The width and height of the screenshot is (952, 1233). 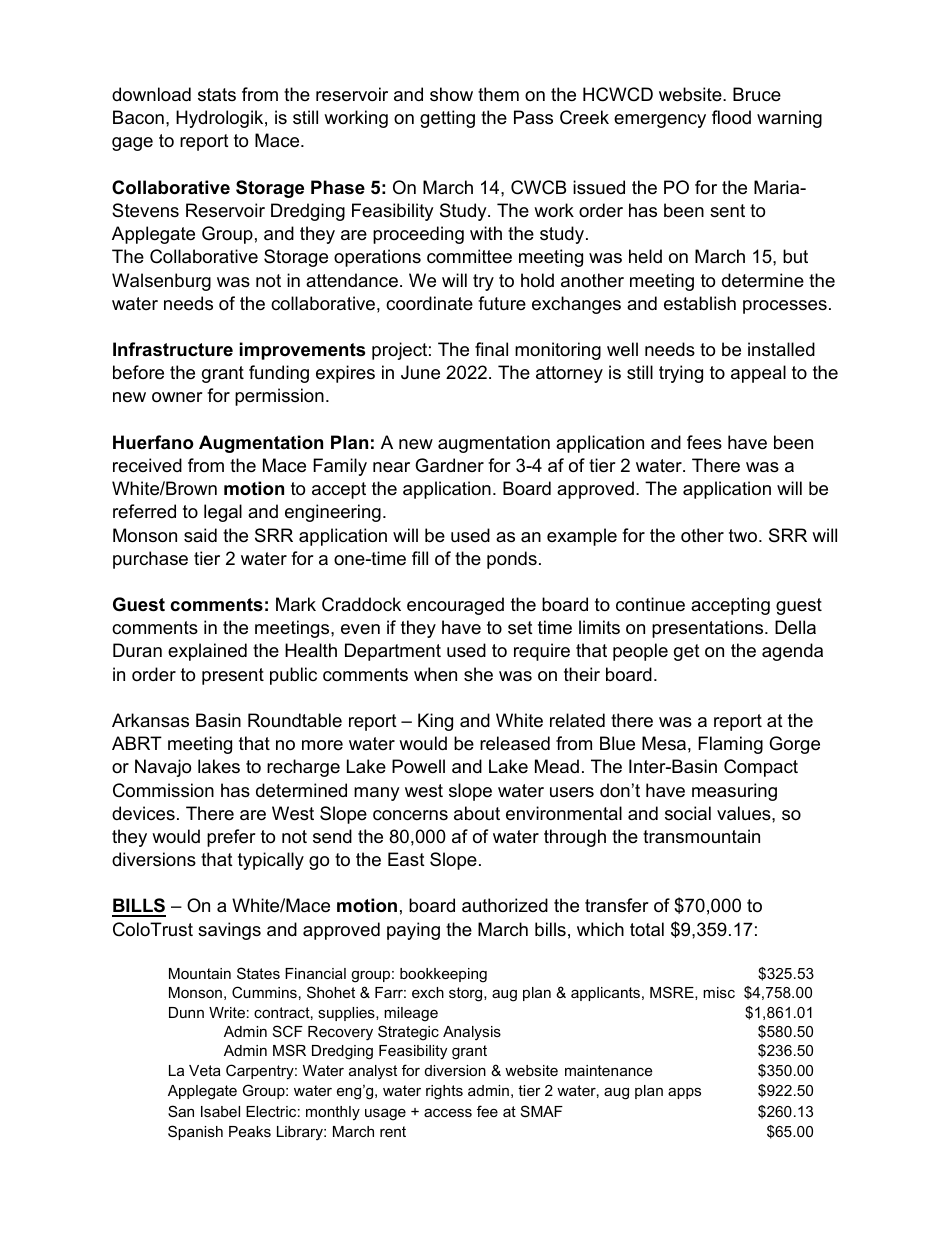 I want to click on flood, so click(x=731, y=117).
